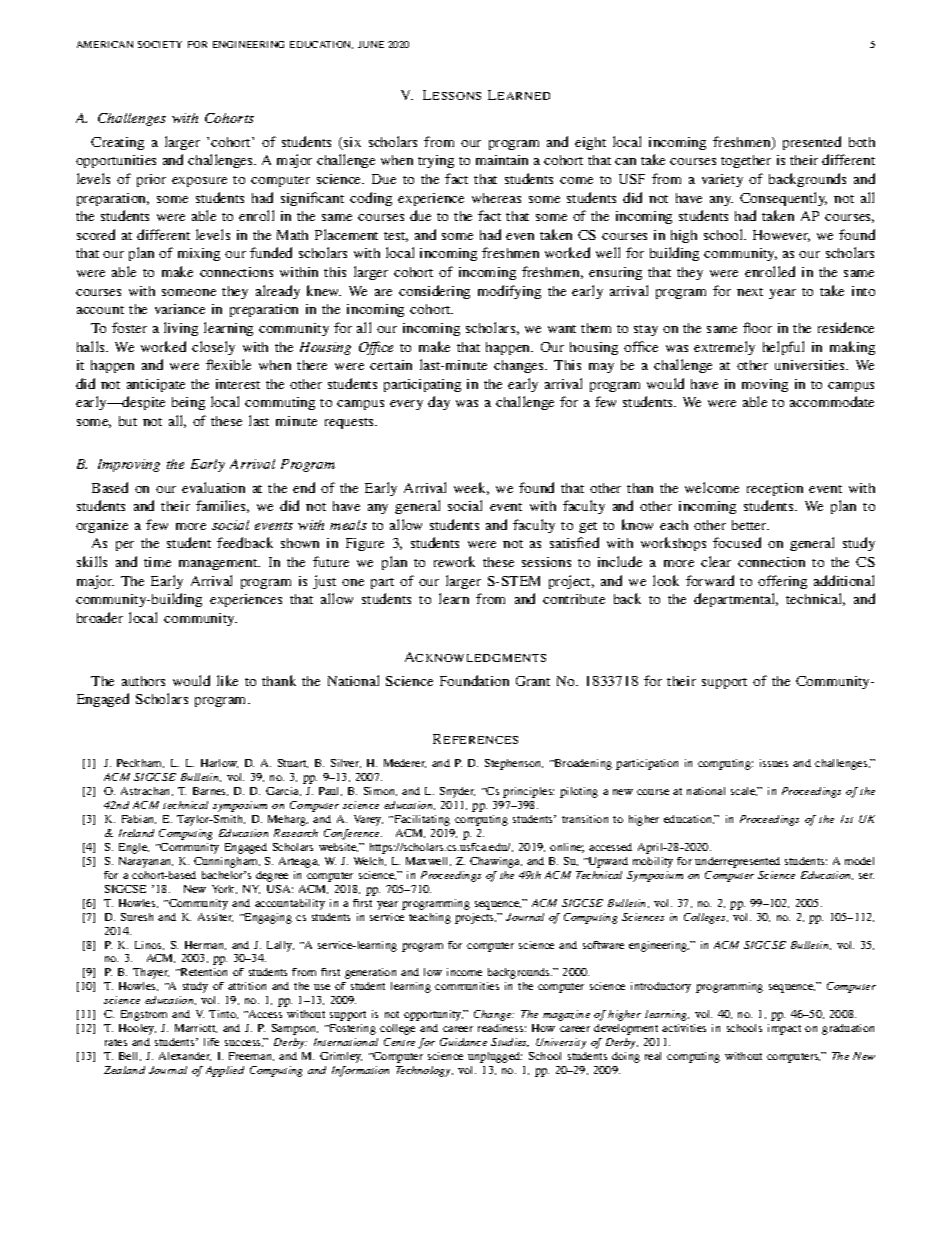 This page has width=952, height=1233. I want to click on JUNE, so click(371, 44).
